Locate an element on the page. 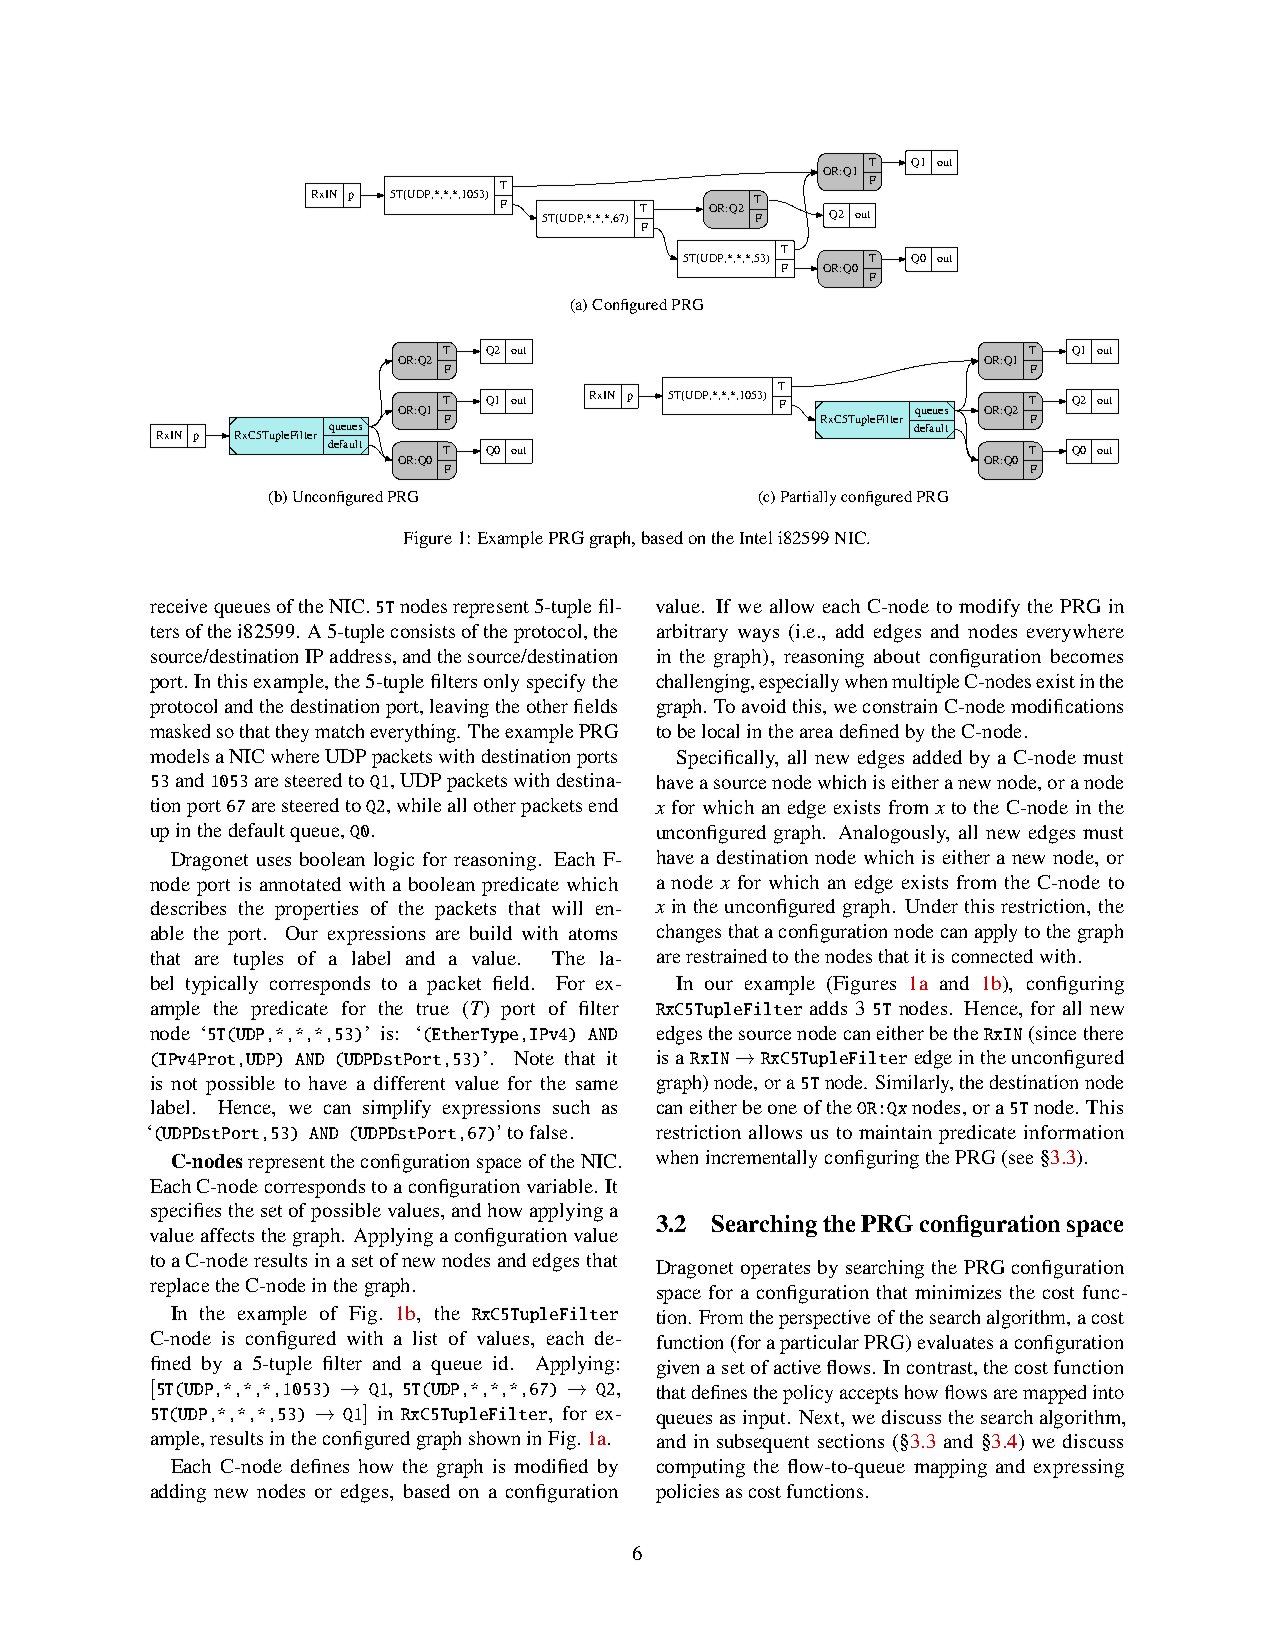 The image size is (1274, 1648). restrained is located at coordinates (726, 956).
